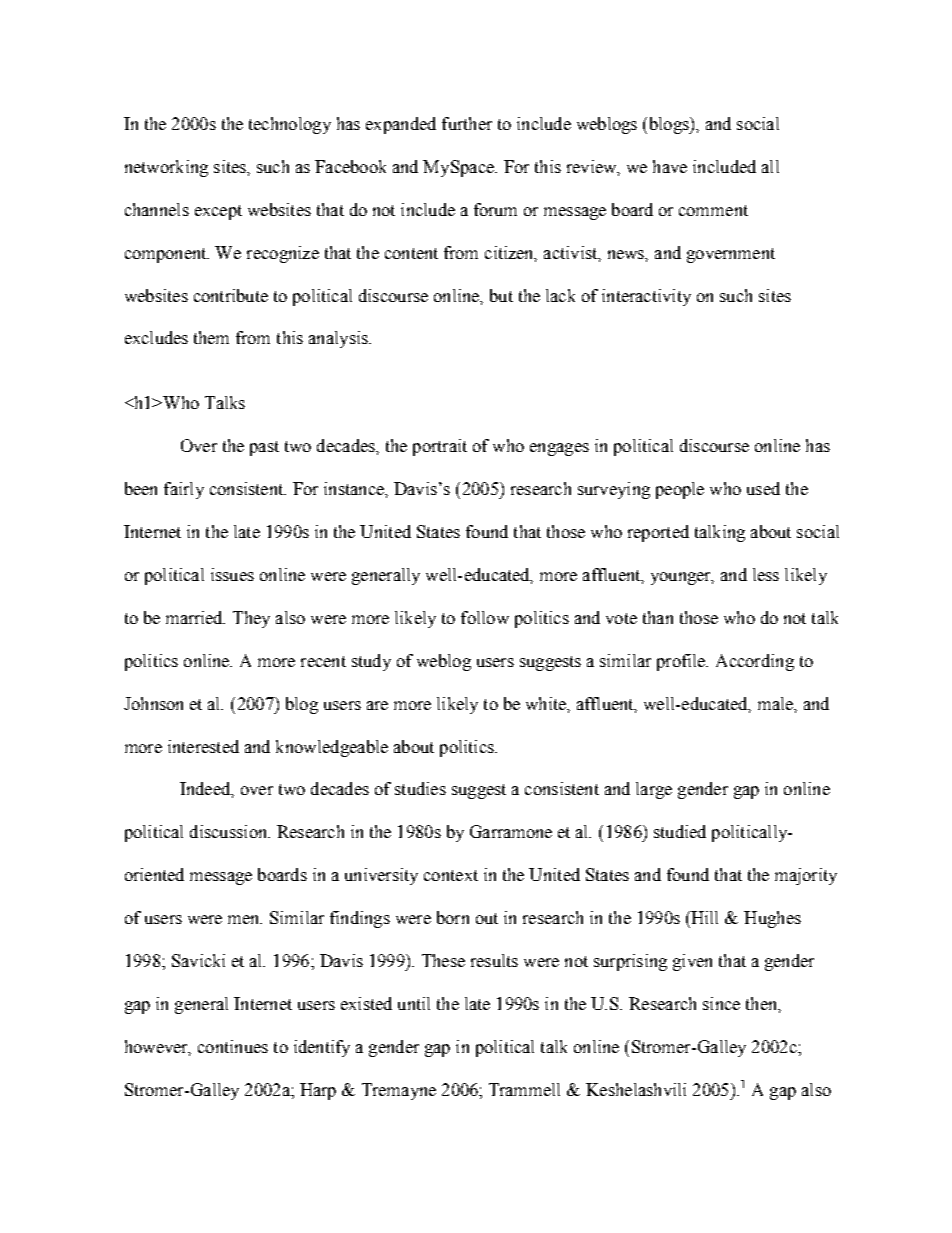 The width and height of the screenshot is (952, 1233). I want to click on have, so click(670, 166).
